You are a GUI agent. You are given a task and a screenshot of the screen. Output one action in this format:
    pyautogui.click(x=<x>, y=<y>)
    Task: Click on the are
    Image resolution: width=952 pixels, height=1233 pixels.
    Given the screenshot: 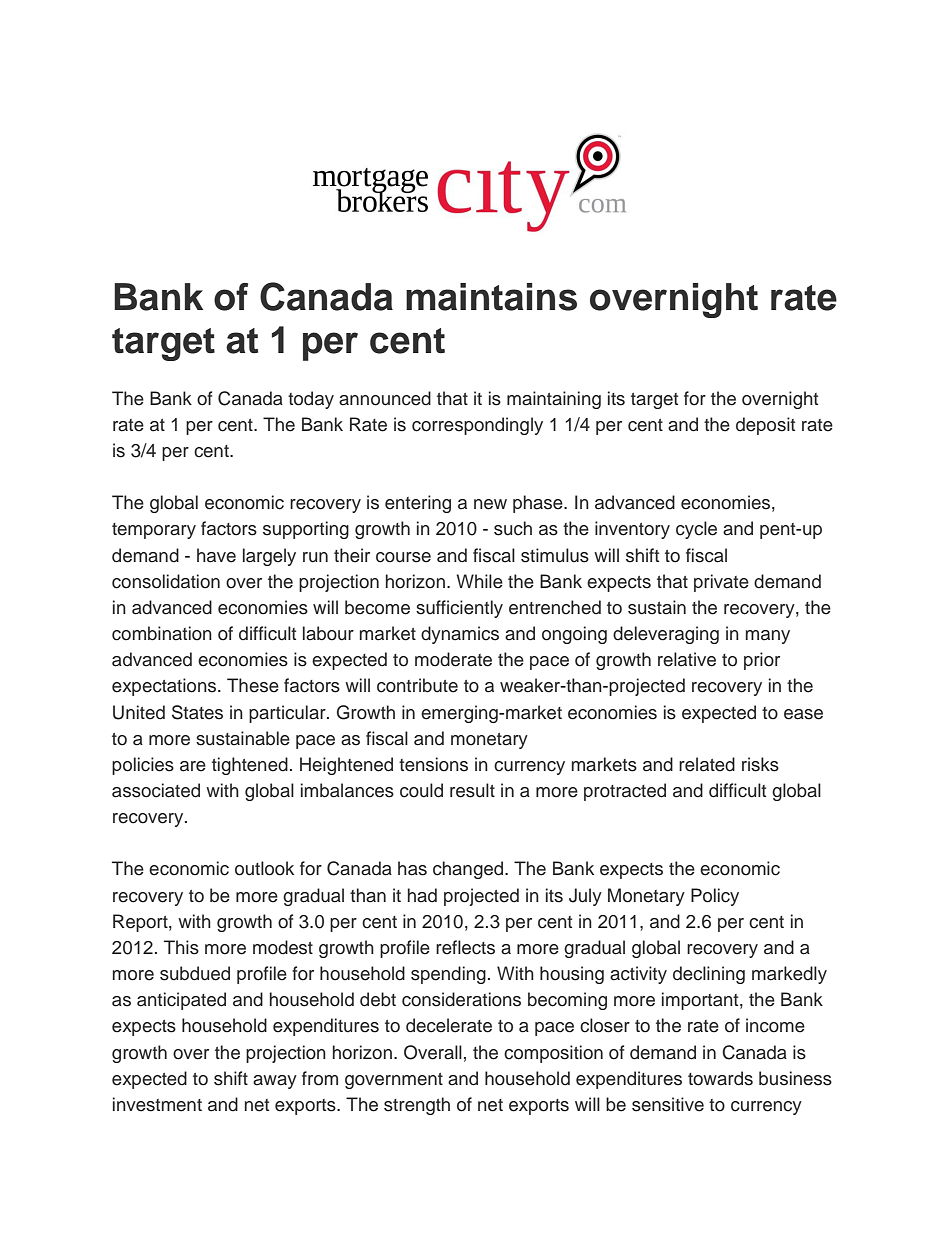 What is the action you would take?
    pyautogui.click(x=193, y=766)
